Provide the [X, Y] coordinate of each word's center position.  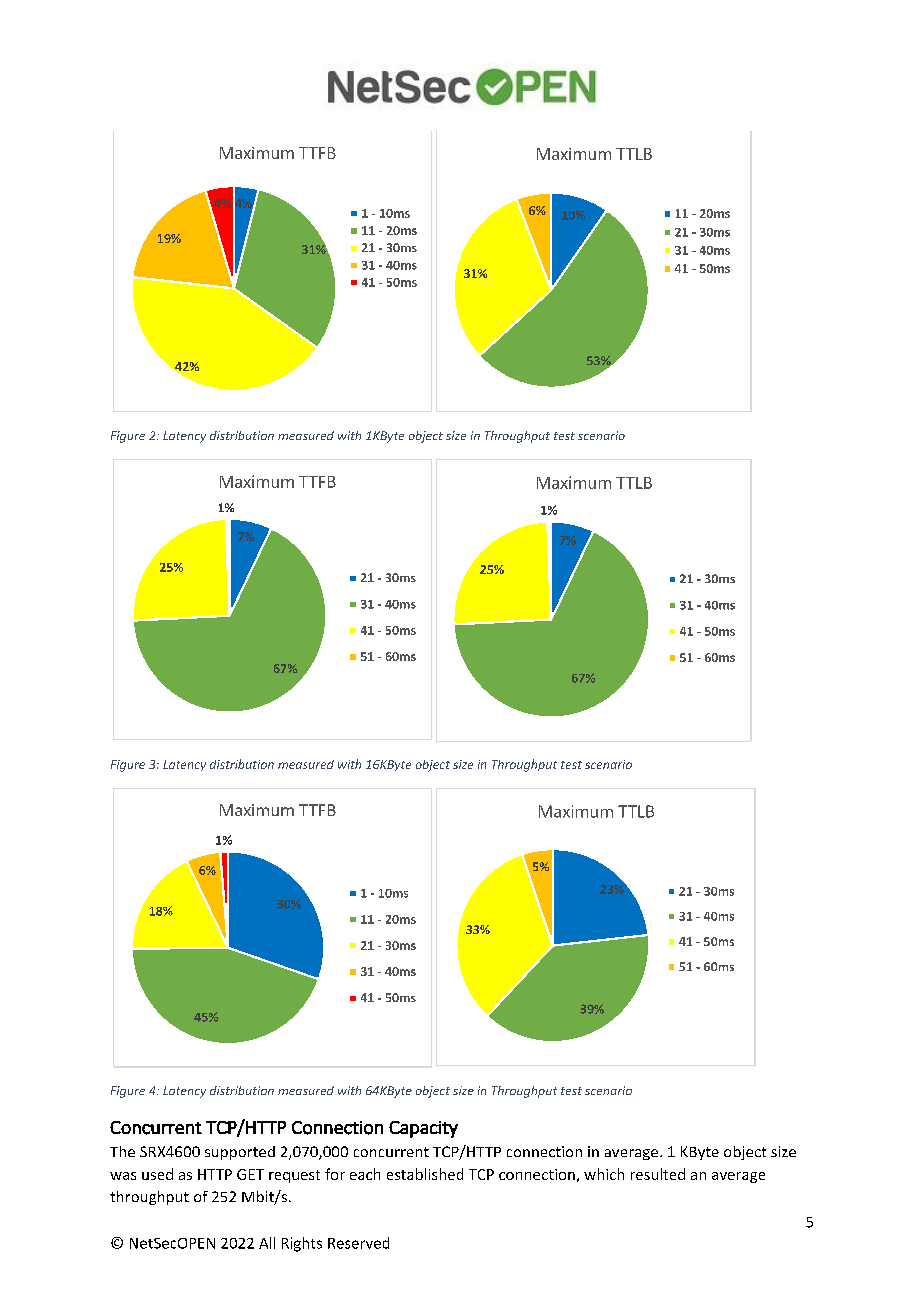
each [365, 1174]
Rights [302, 1244]
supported [240, 1153]
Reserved [358, 1243]
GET [250, 1174]
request [294, 1176]
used [157, 1174]
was [123, 1176]
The [122, 1151]
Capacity [423, 1129]
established [425, 1174]
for [335, 1174]
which [604, 1174]
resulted [658, 1174]
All [267, 1243]
